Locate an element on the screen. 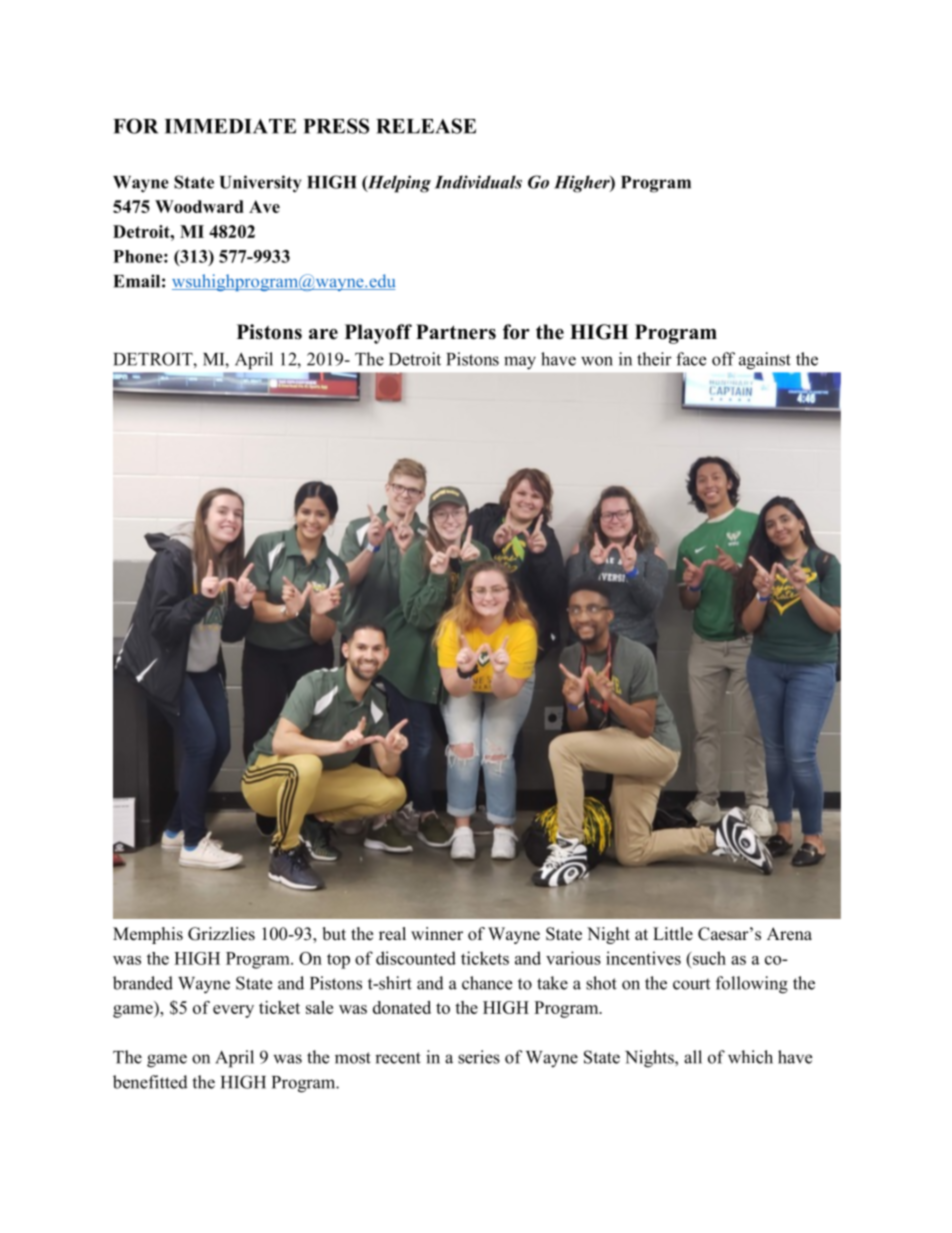 The height and width of the screenshot is (1233, 952). series is located at coordinates (479, 1057).
